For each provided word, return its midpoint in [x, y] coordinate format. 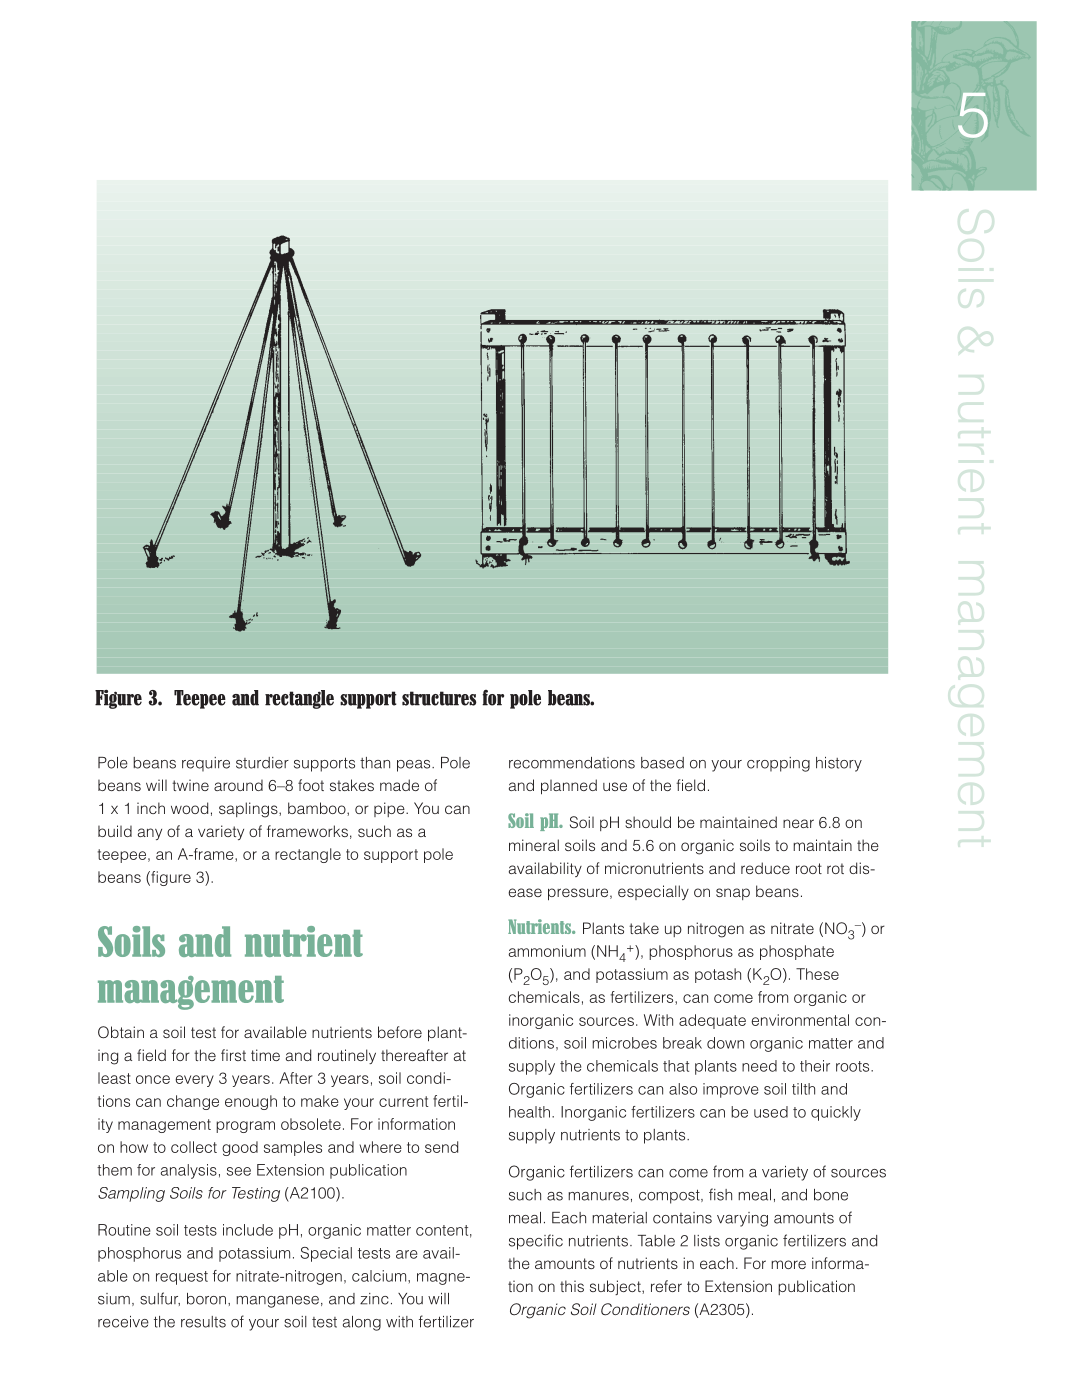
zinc [374, 1299]
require [206, 764]
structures [439, 698]
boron [206, 1299]
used [771, 1112]
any [150, 834]
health [529, 1112]
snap [733, 894]
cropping [778, 764]
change [193, 1102]
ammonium [547, 951]
